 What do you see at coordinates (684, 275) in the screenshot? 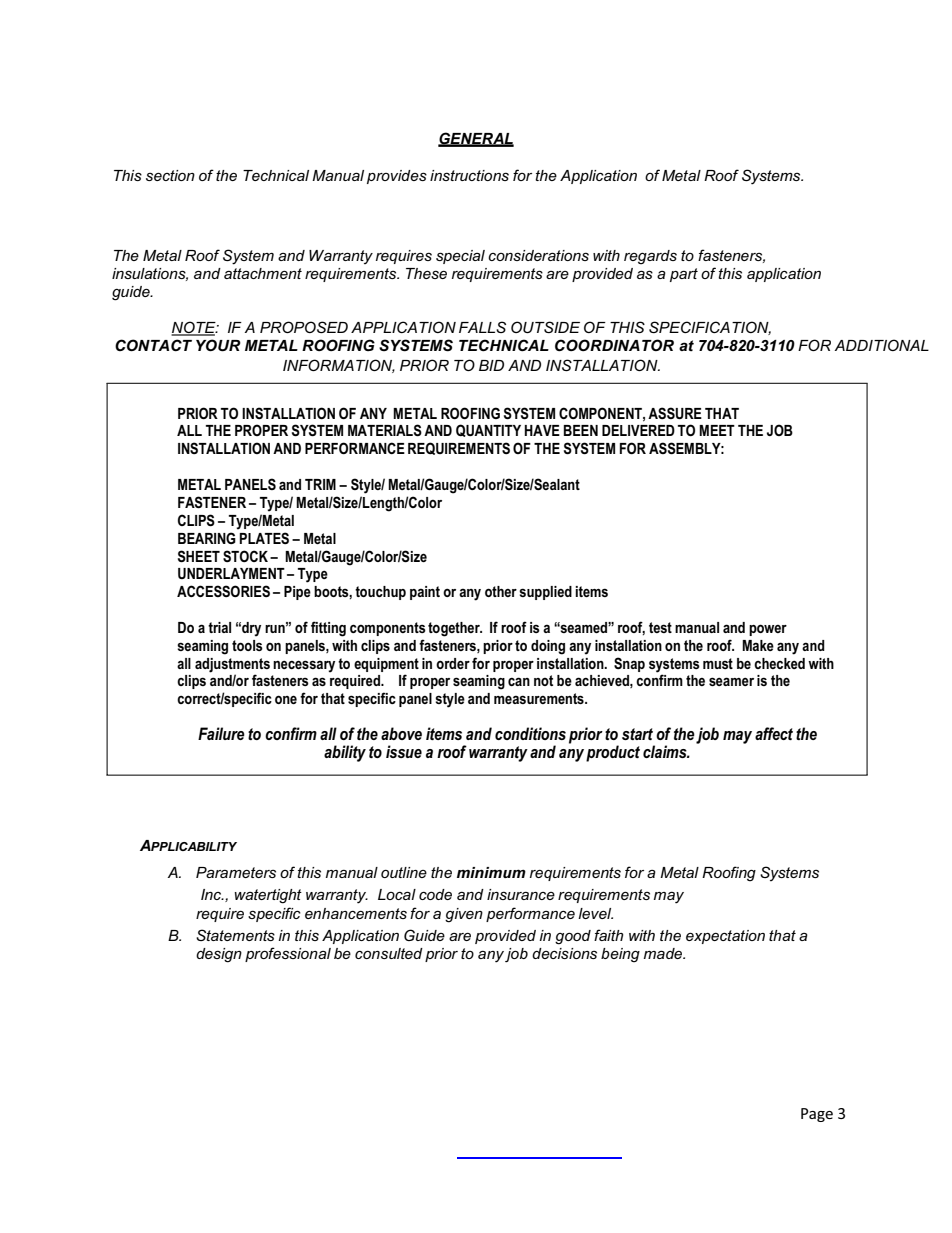
I see `part` at bounding box center [684, 275].
